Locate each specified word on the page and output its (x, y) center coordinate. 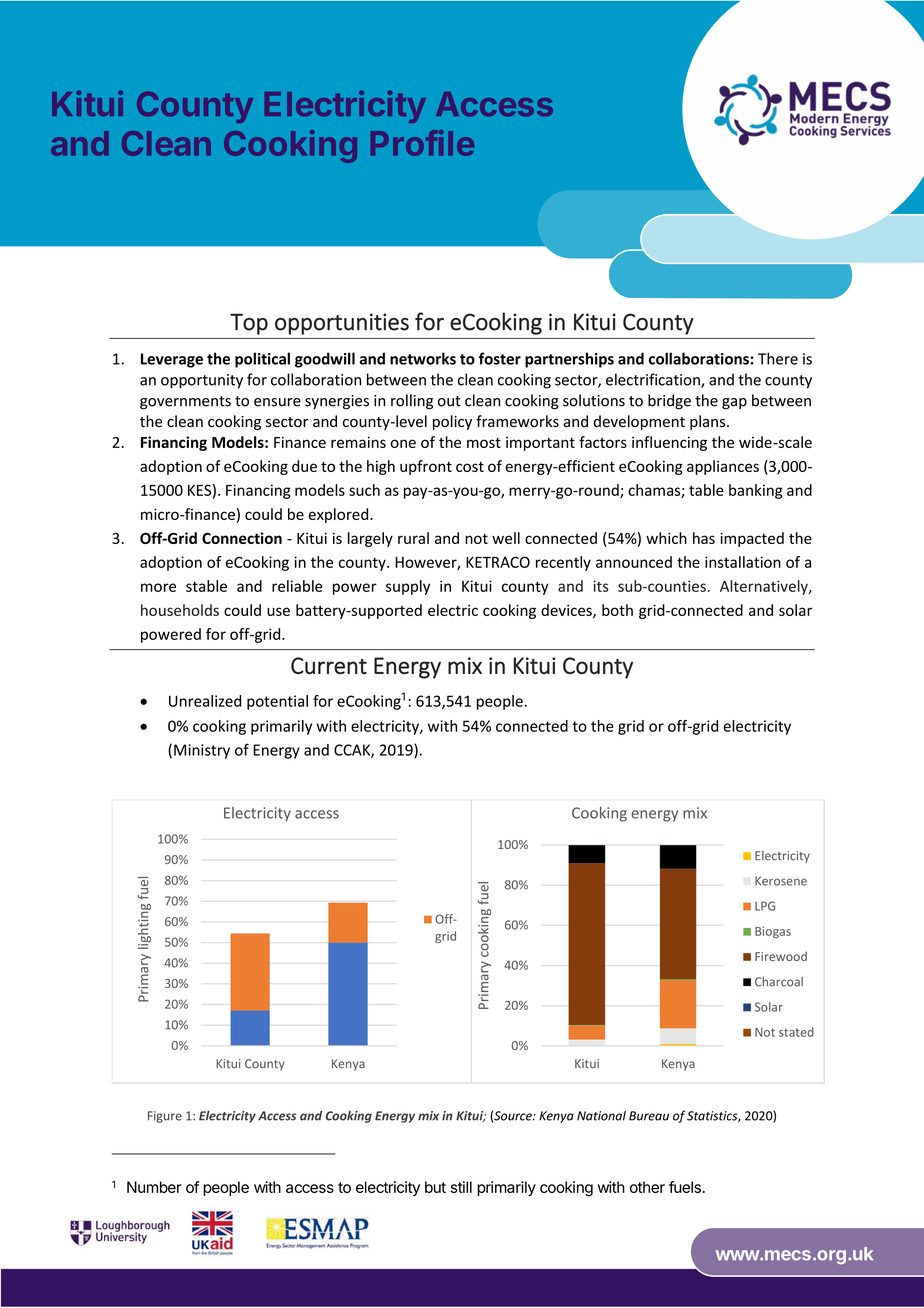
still (461, 1187)
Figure (165, 1117)
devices (567, 611)
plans (709, 422)
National (601, 1115)
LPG (765, 906)
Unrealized (205, 701)
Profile (422, 143)
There (778, 358)
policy (452, 422)
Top (249, 324)
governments (185, 403)
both (617, 610)
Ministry (202, 751)
